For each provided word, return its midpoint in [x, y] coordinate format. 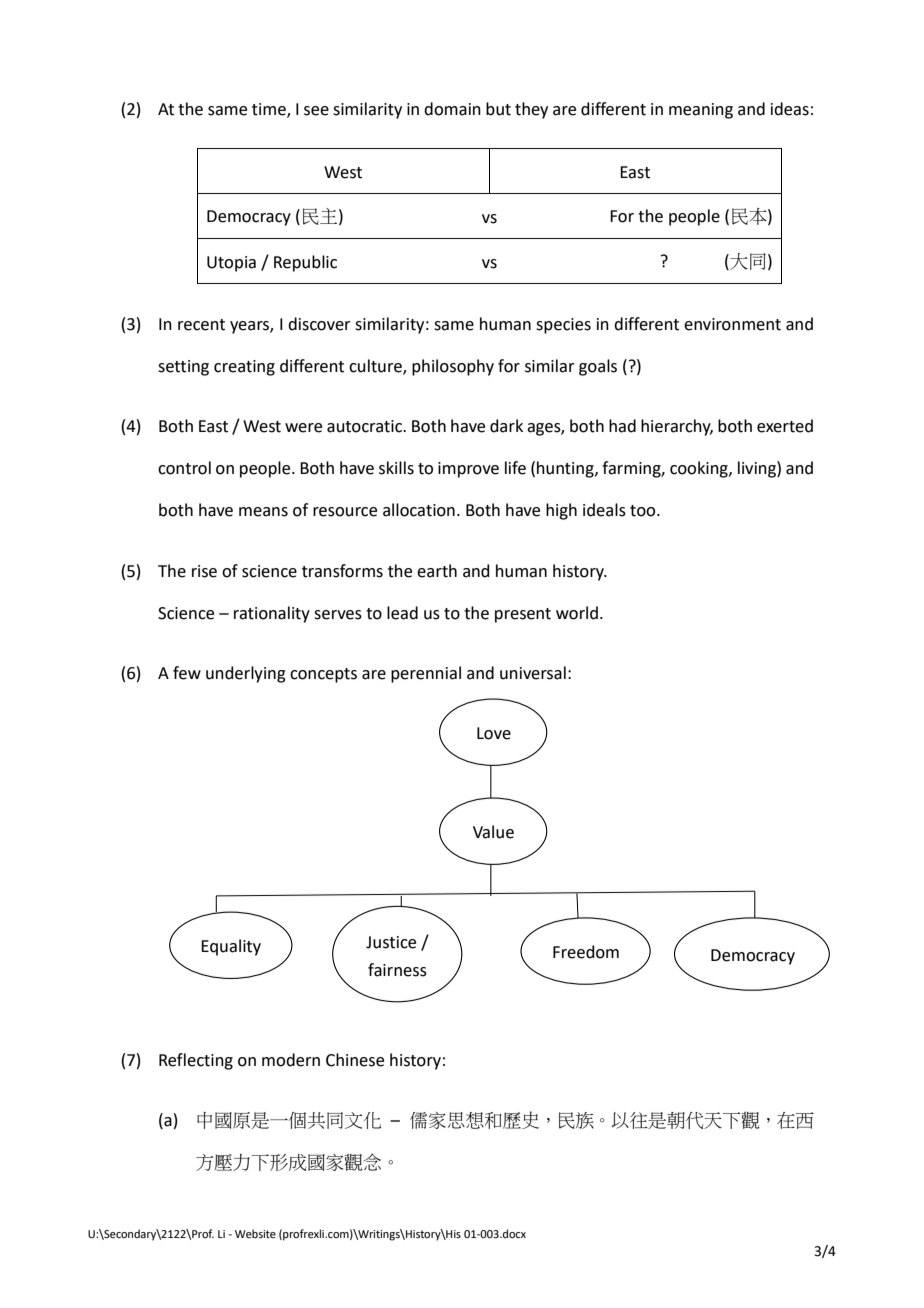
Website [255, 1233]
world [577, 613]
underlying [246, 674]
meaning [701, 111]
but [498, 109]
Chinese [355, 1060]
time [270, 110]
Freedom [586, 952]
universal [533, 673]
